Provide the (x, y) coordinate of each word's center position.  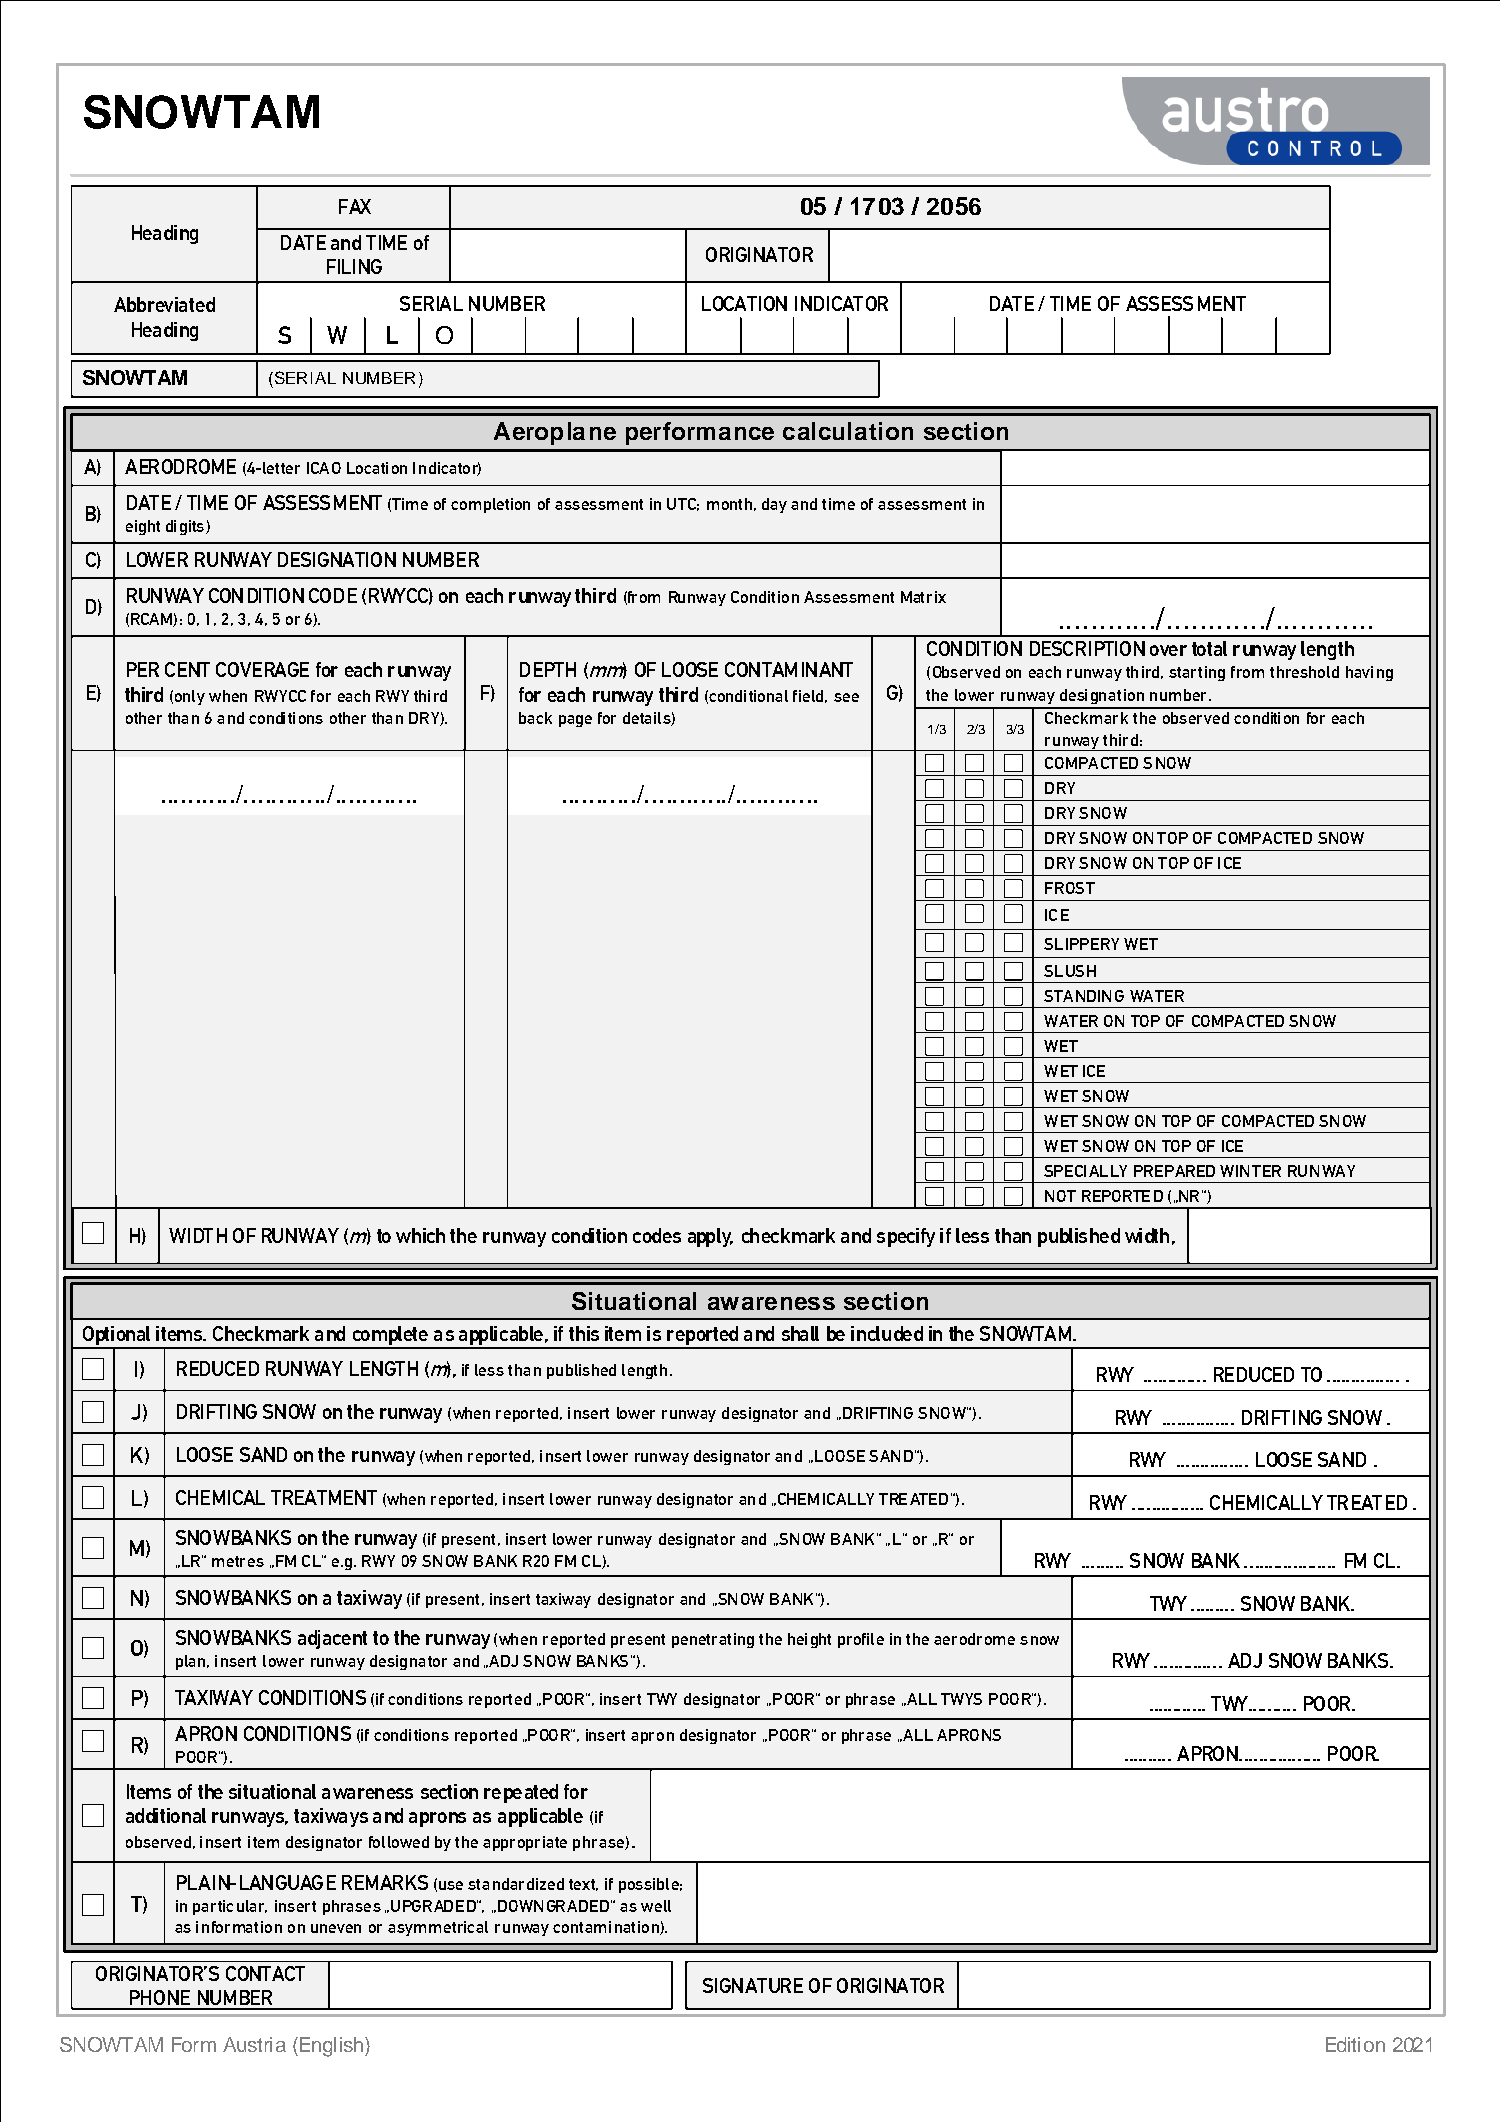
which (420, 1235)
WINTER (1250, 1171)
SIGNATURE (753, 1985)
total (1209, 648)
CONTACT (265, 1973)
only (190, 697)
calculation (848, 431)
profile (861, 1640)
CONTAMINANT (789, 669)
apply (710, 1237)
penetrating (713, 1640)
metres (238, 1561)
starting (1197, 673)
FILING (354, 266)
